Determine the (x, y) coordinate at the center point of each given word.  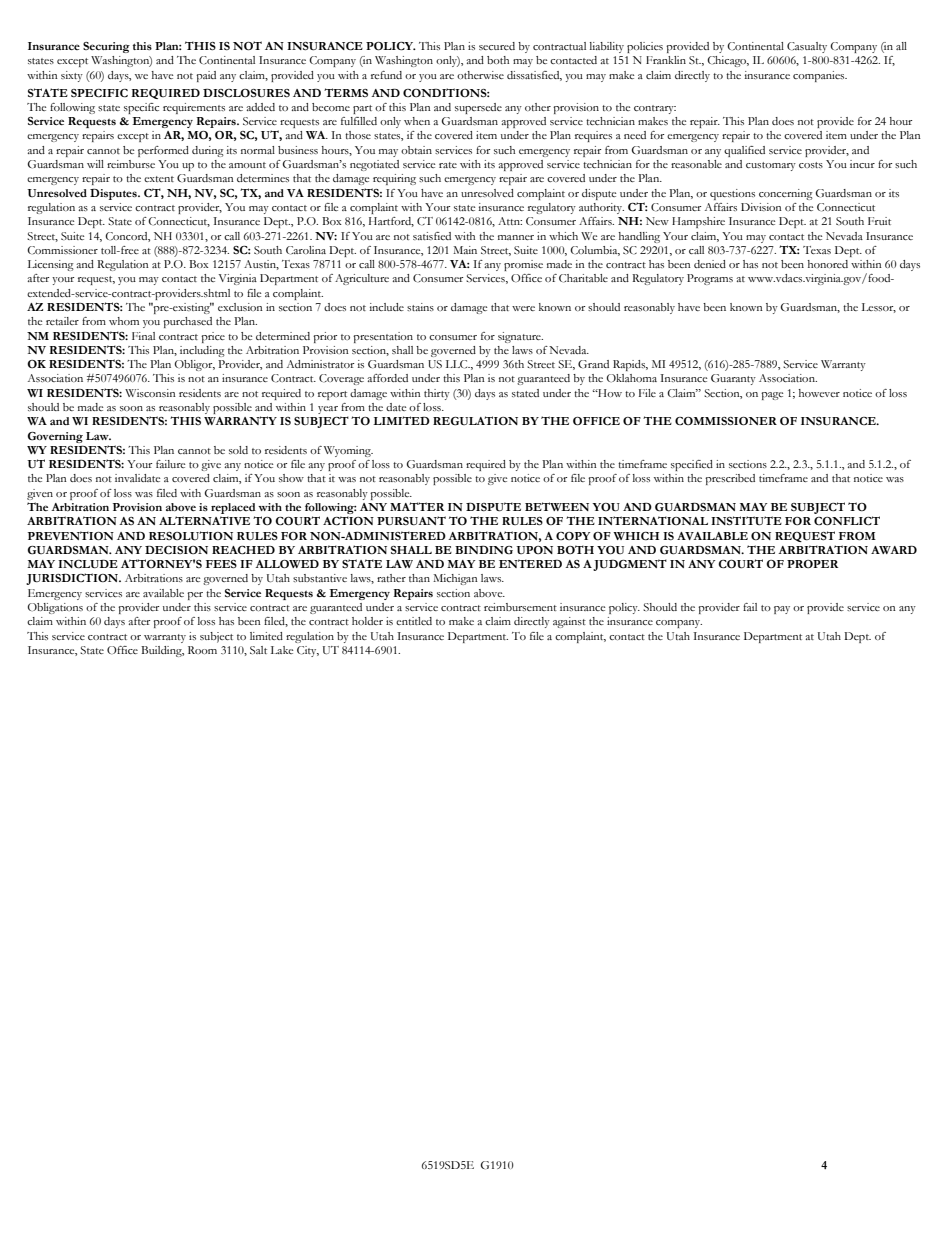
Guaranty (733, 379)
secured (497, 46)
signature (520, 337)
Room (202, 650)
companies (820, 76)
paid (206, 76)
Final (143, 336)
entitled (414, 621)
